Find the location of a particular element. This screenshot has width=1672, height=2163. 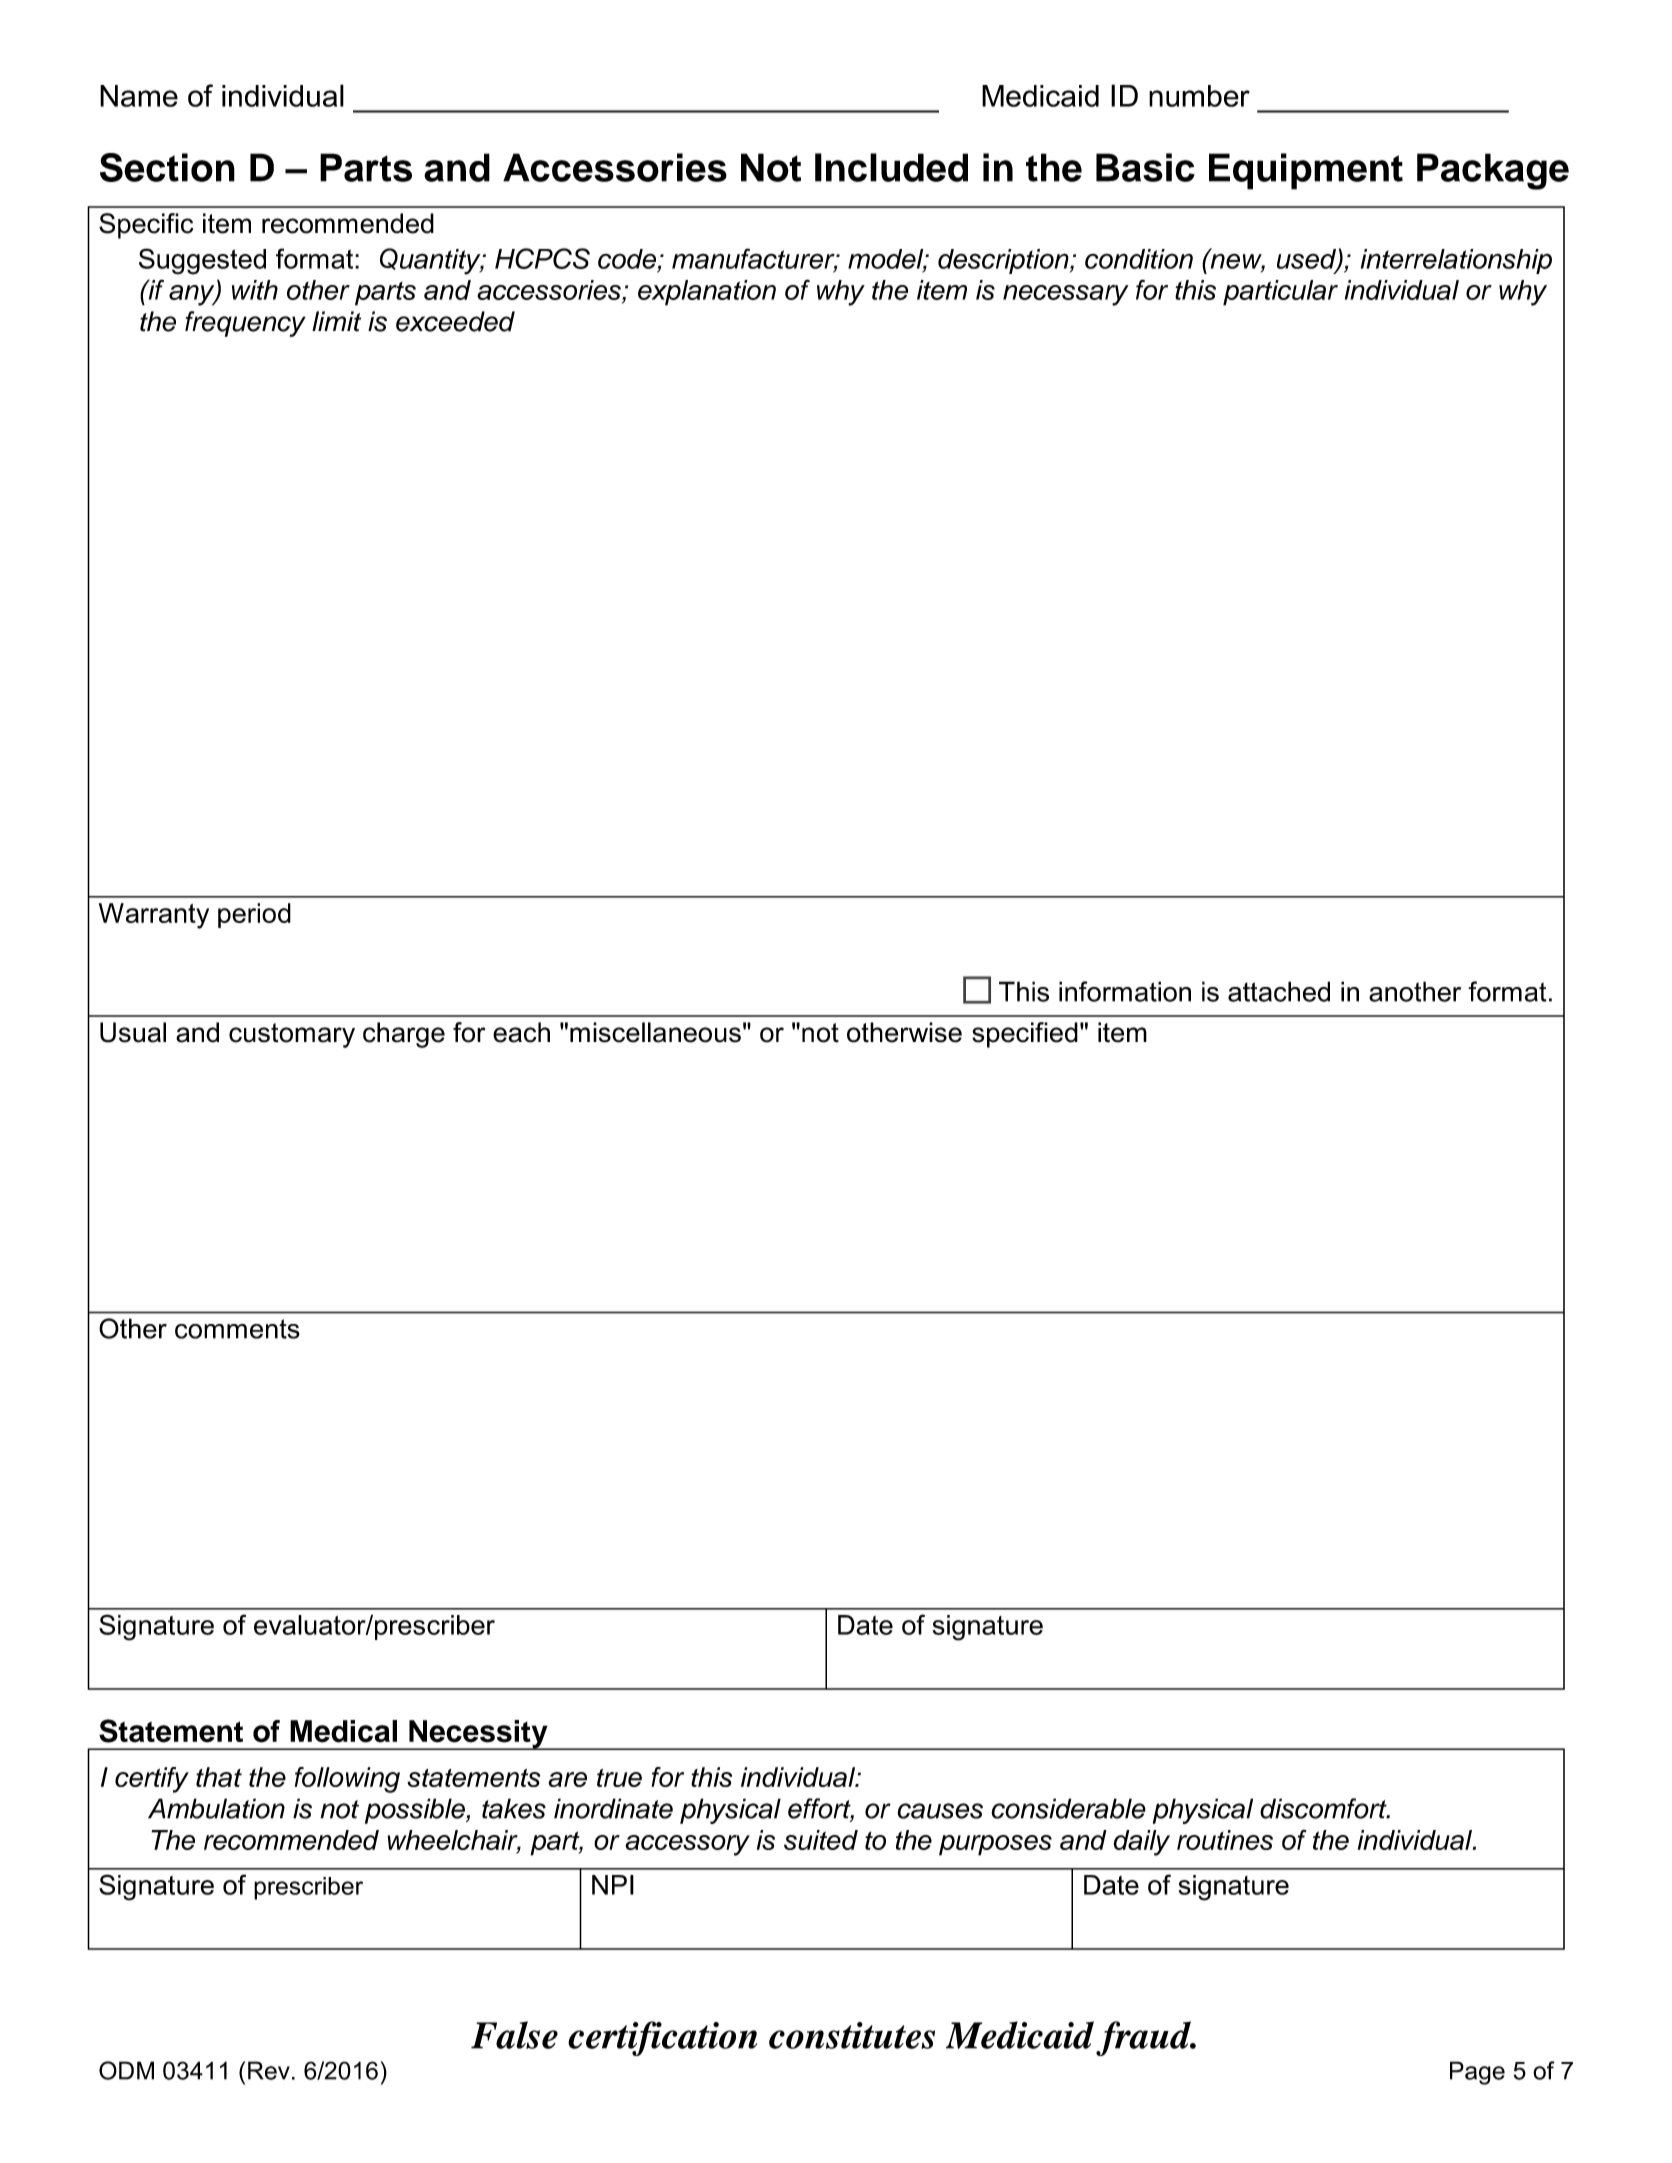

period is located at coordinates (254, 915).
